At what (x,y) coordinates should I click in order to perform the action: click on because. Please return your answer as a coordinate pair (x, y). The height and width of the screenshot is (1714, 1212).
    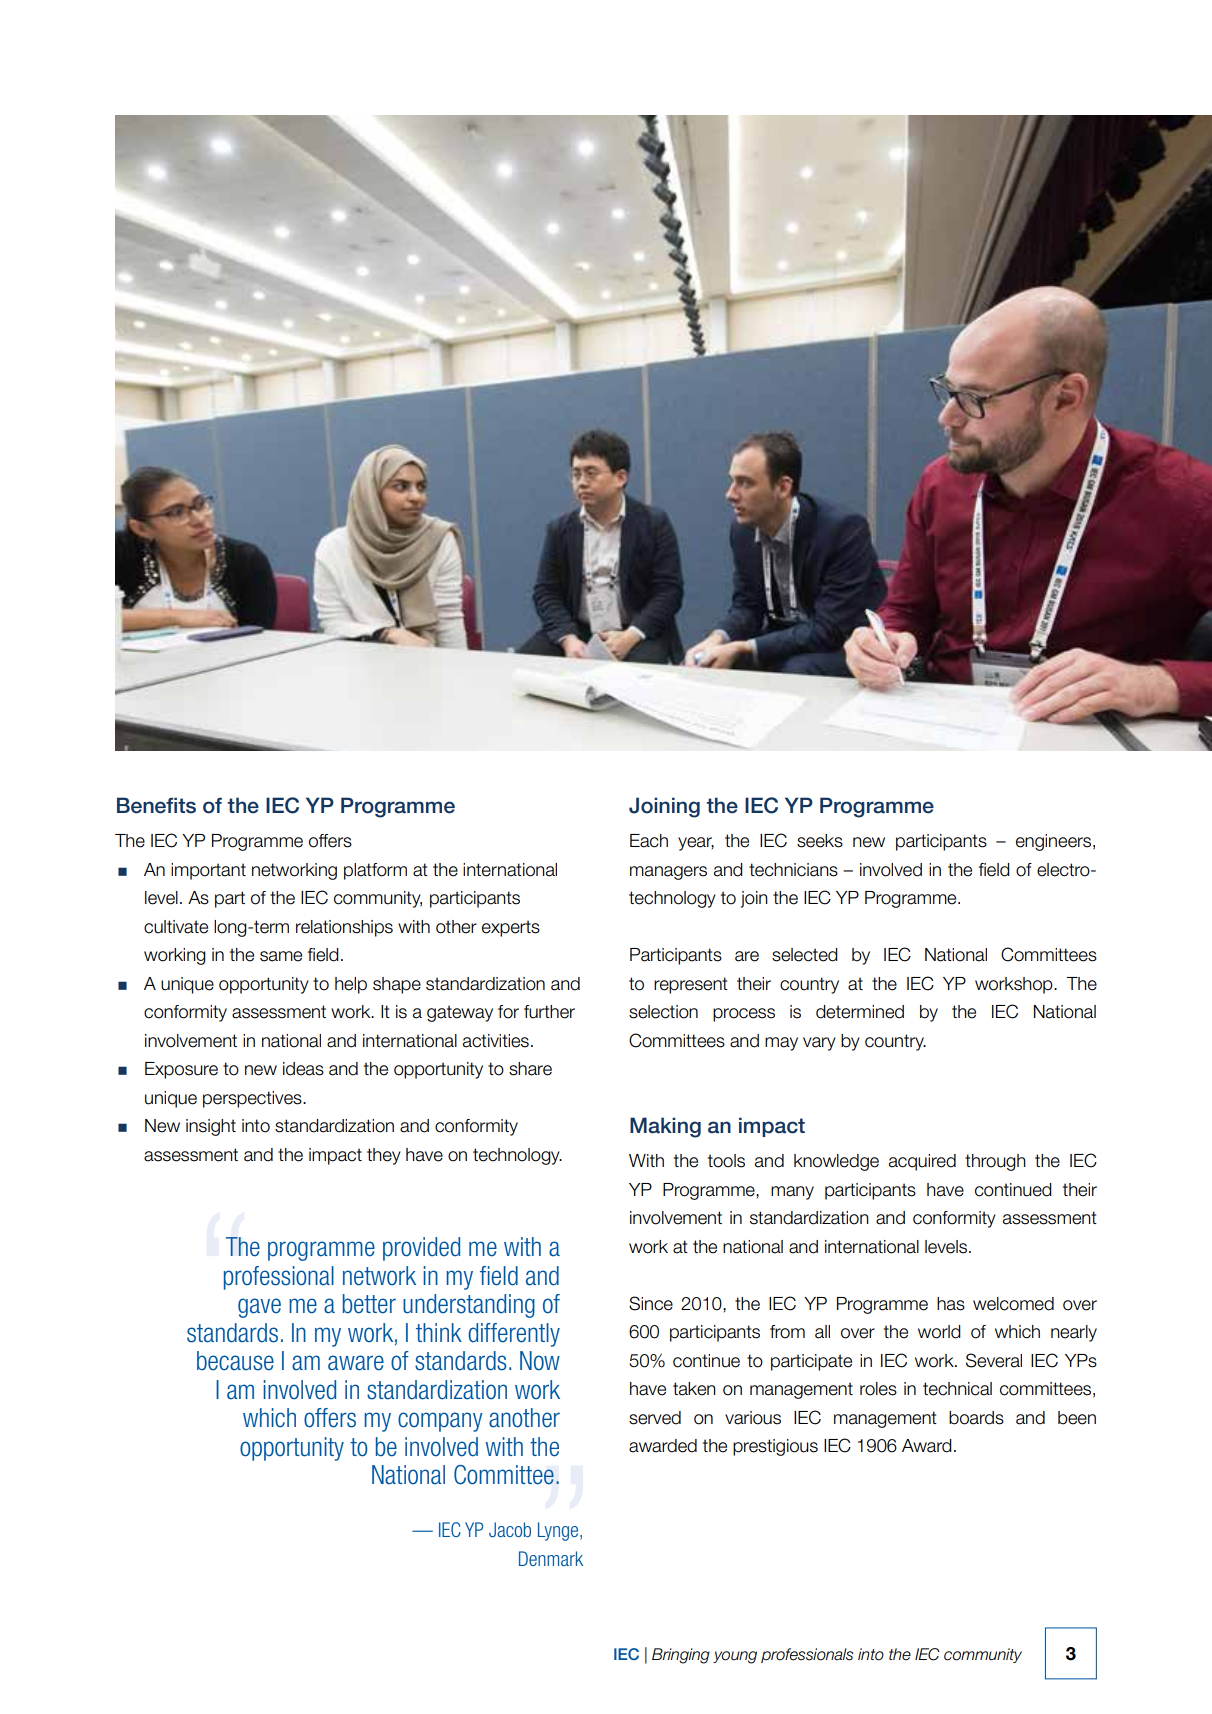
    Looking at the image, I should click on (235, 1361).
